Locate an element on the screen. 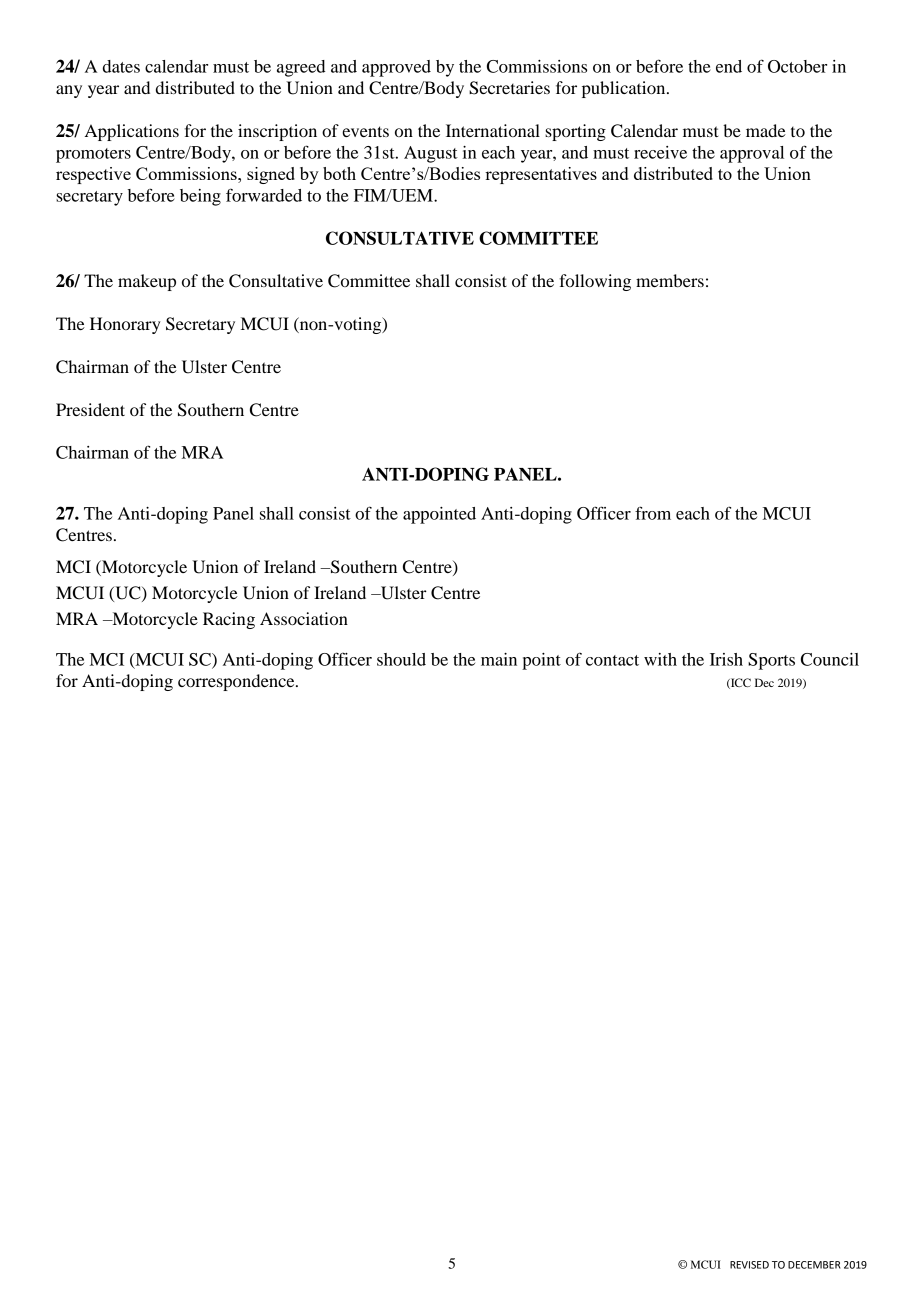 This screenshot has width=924, height=1308. DECEMBER is located at coordinates (814, 1265).
